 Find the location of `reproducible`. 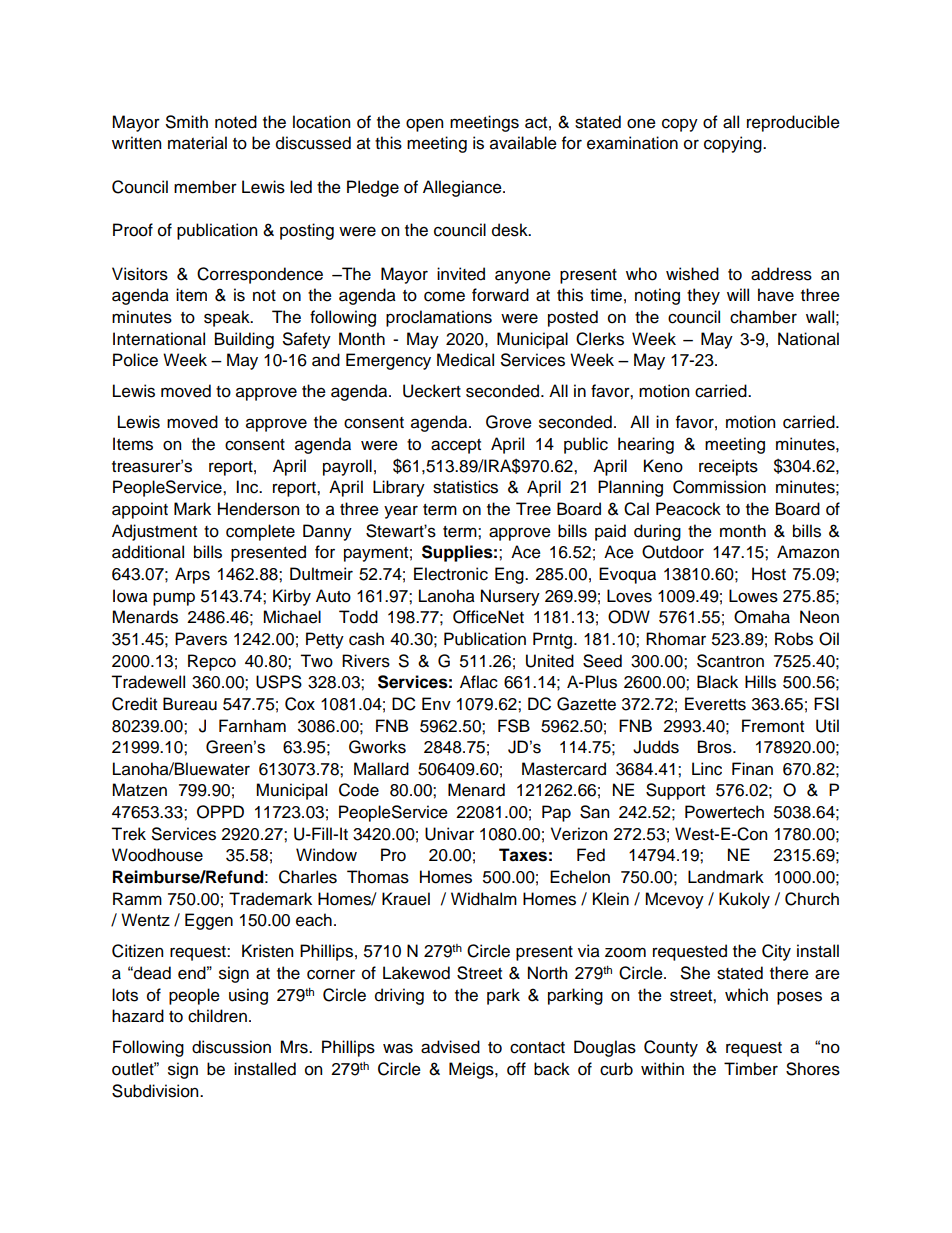

reproducible is located at coordinates (793, 123).
